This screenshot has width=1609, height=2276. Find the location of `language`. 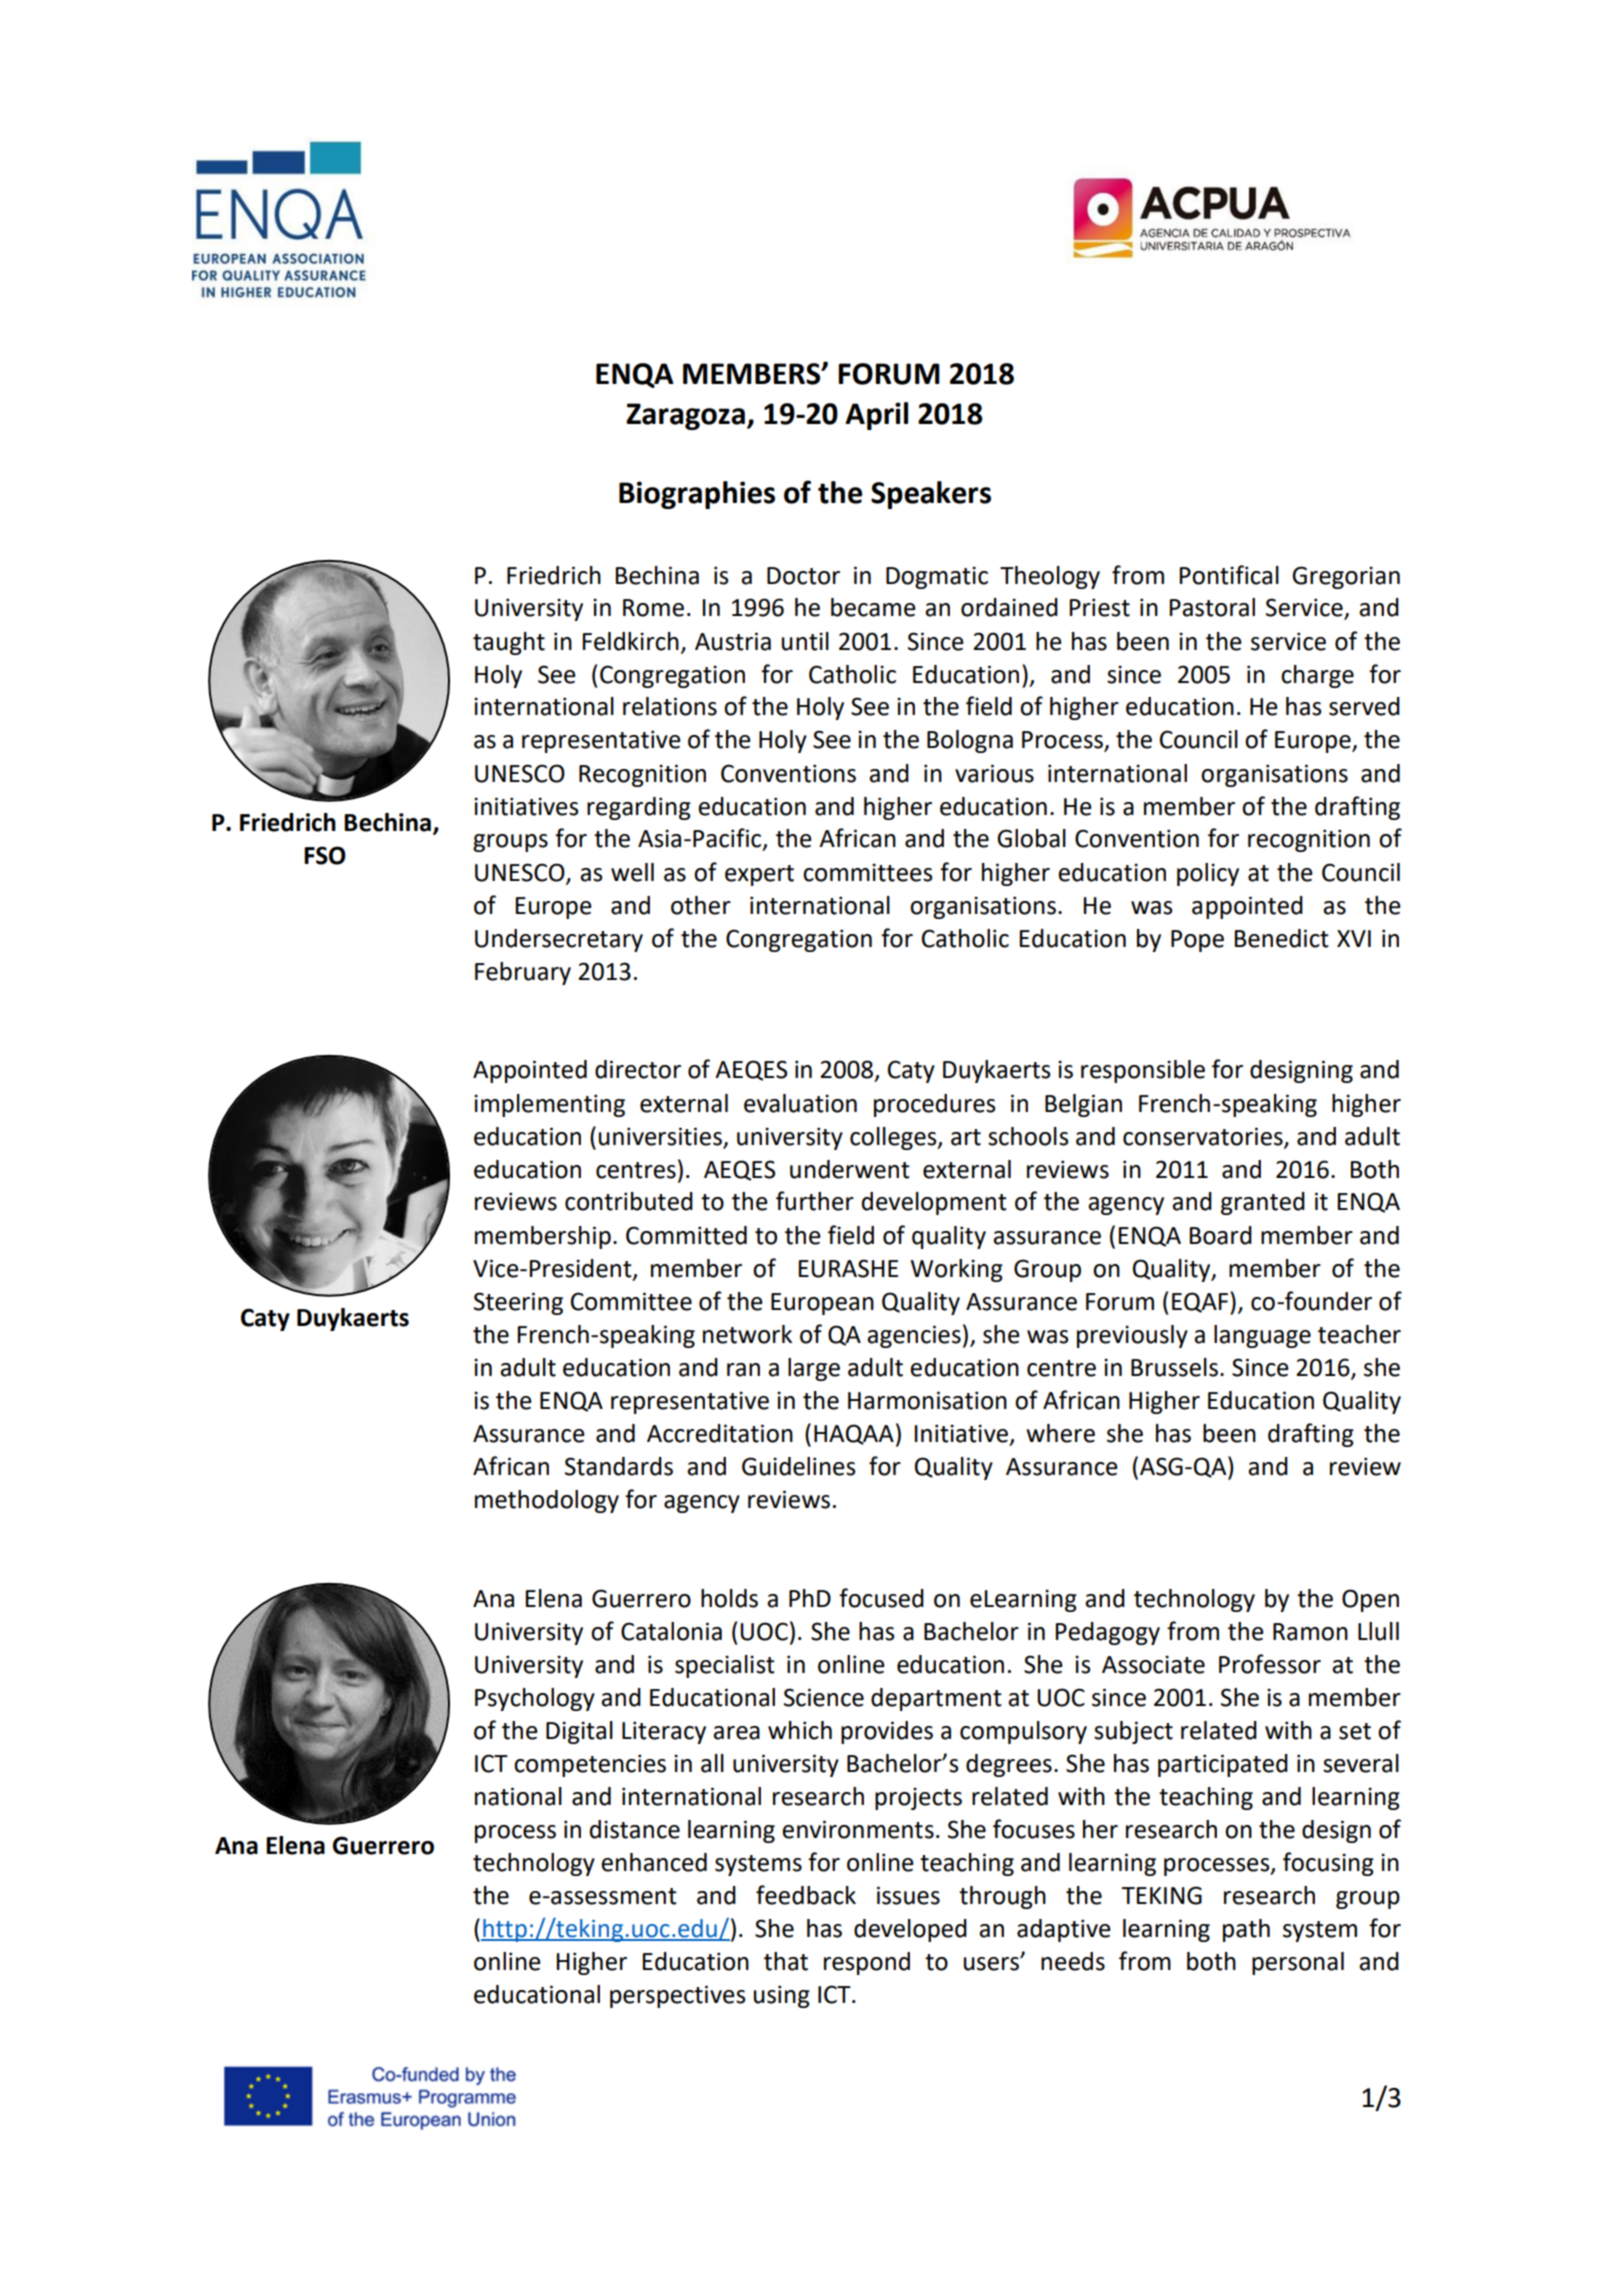

language is located at coordinates (1262, 1336).
